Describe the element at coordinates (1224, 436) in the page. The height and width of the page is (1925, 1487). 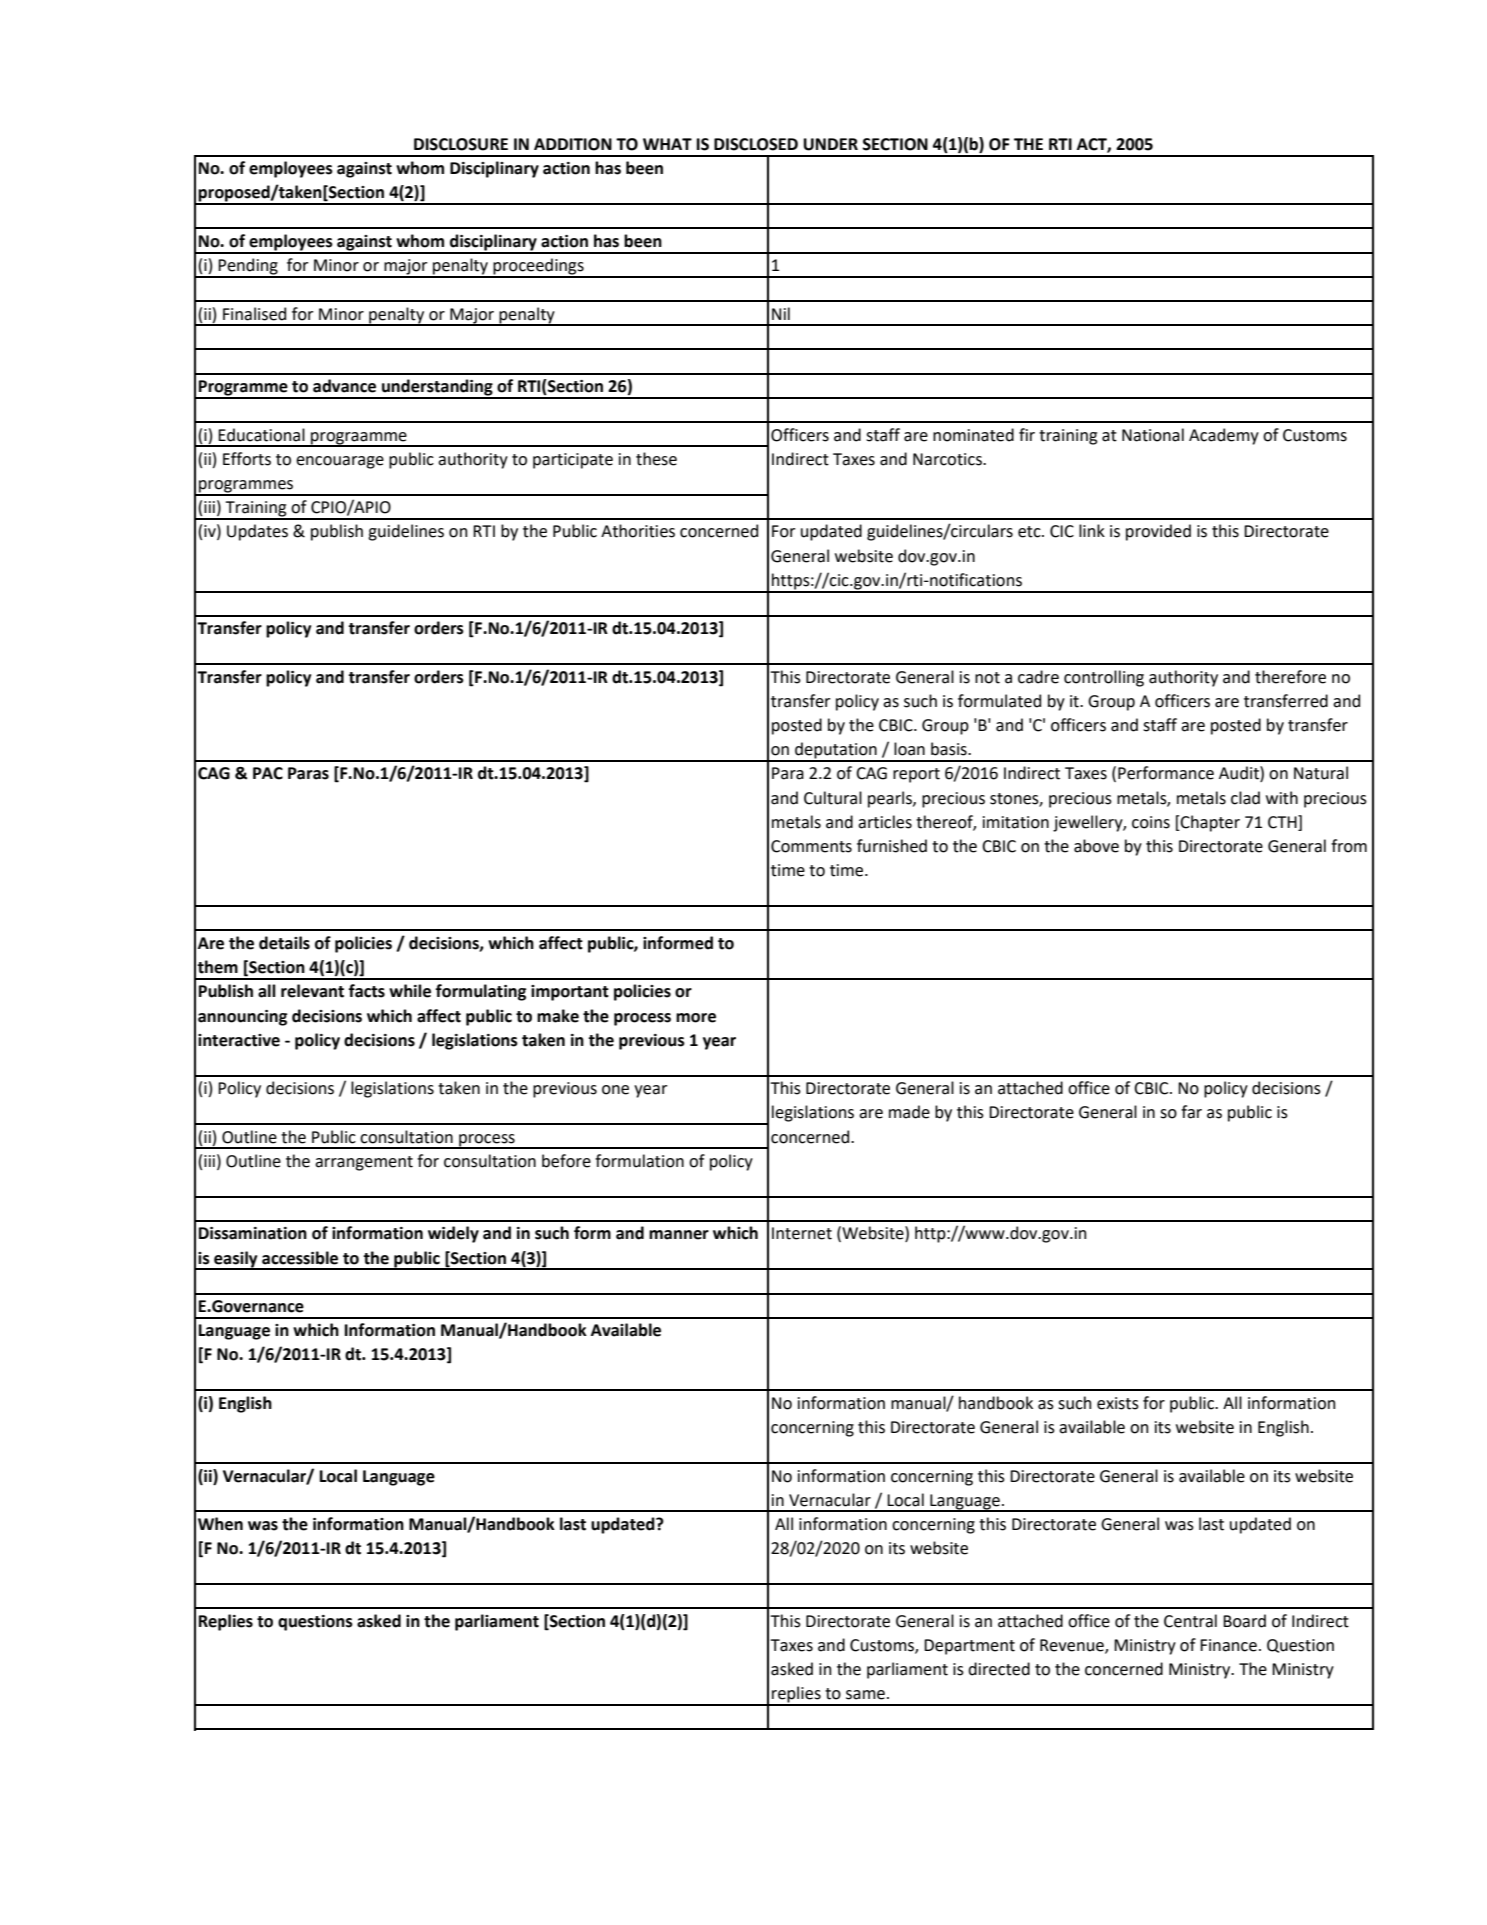
I see `Academy` at that location.
